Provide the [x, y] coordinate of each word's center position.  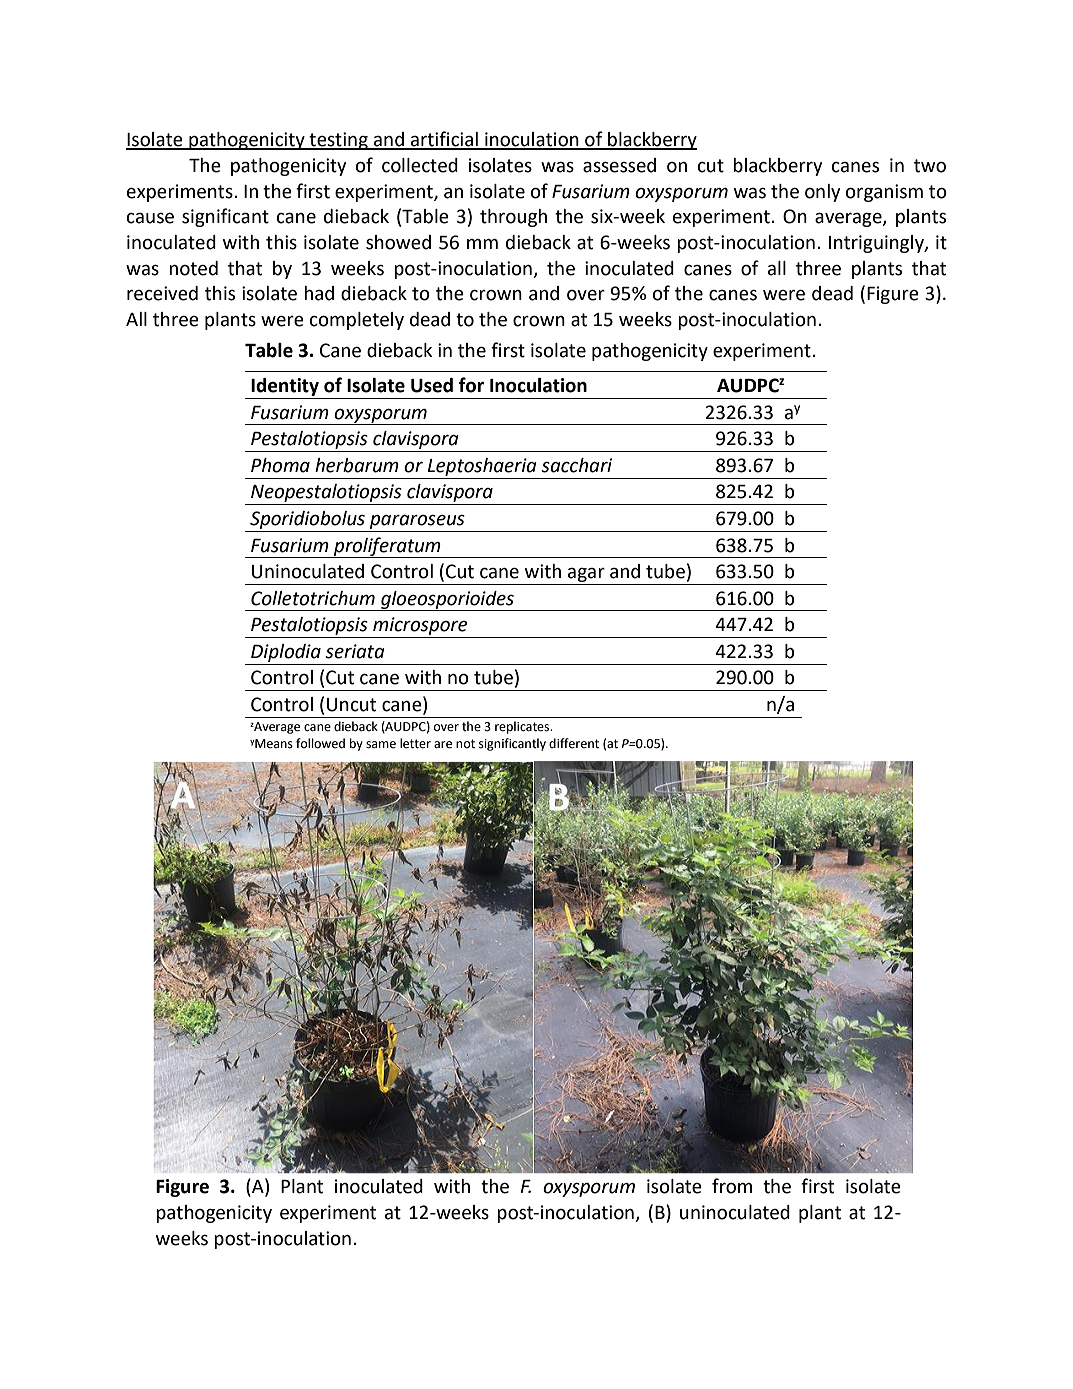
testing [339, 141]
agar [586, 575]
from [732, 1186]
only [822, 193]
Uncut [351, 705]
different [574, 743]
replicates [523, 727]
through [513, 218]
